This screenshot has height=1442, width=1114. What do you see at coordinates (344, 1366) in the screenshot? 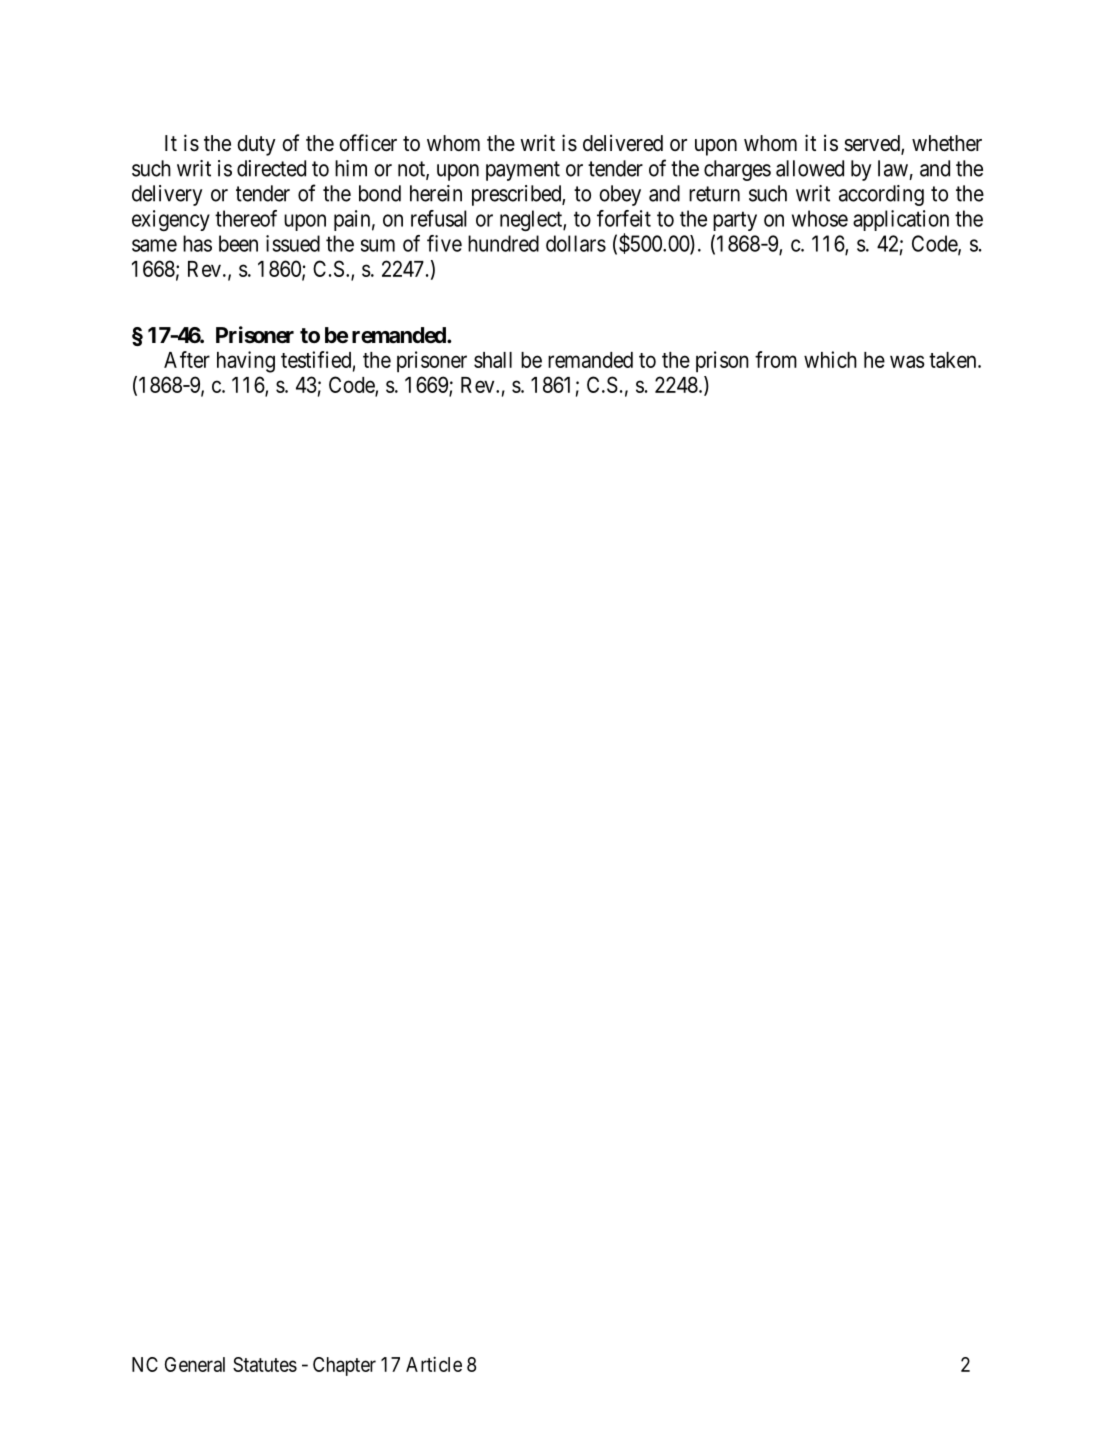
I see `Chapter` at bounding box center [344, 1366].
